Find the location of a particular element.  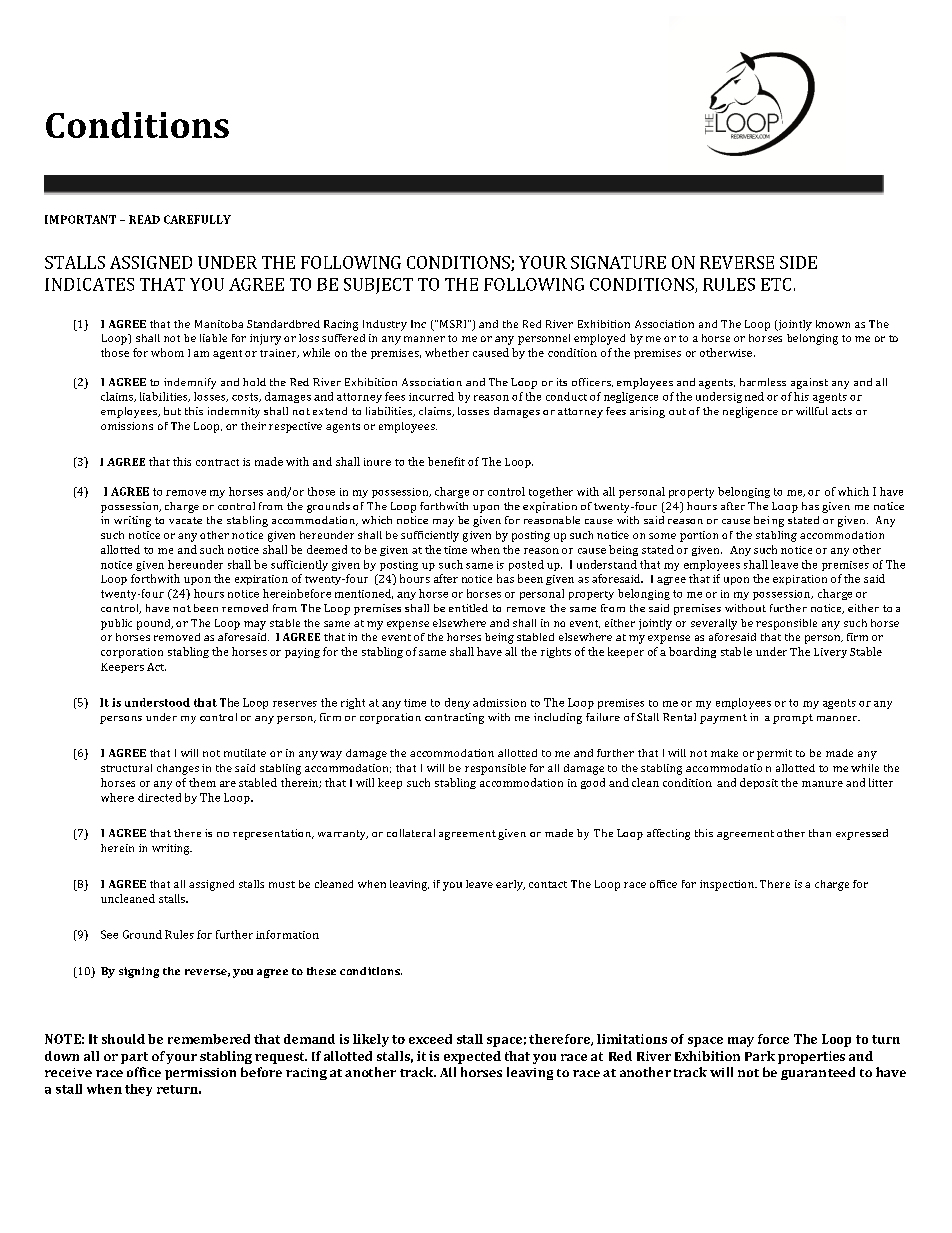

expected is located at coordinates (472, 1057).
